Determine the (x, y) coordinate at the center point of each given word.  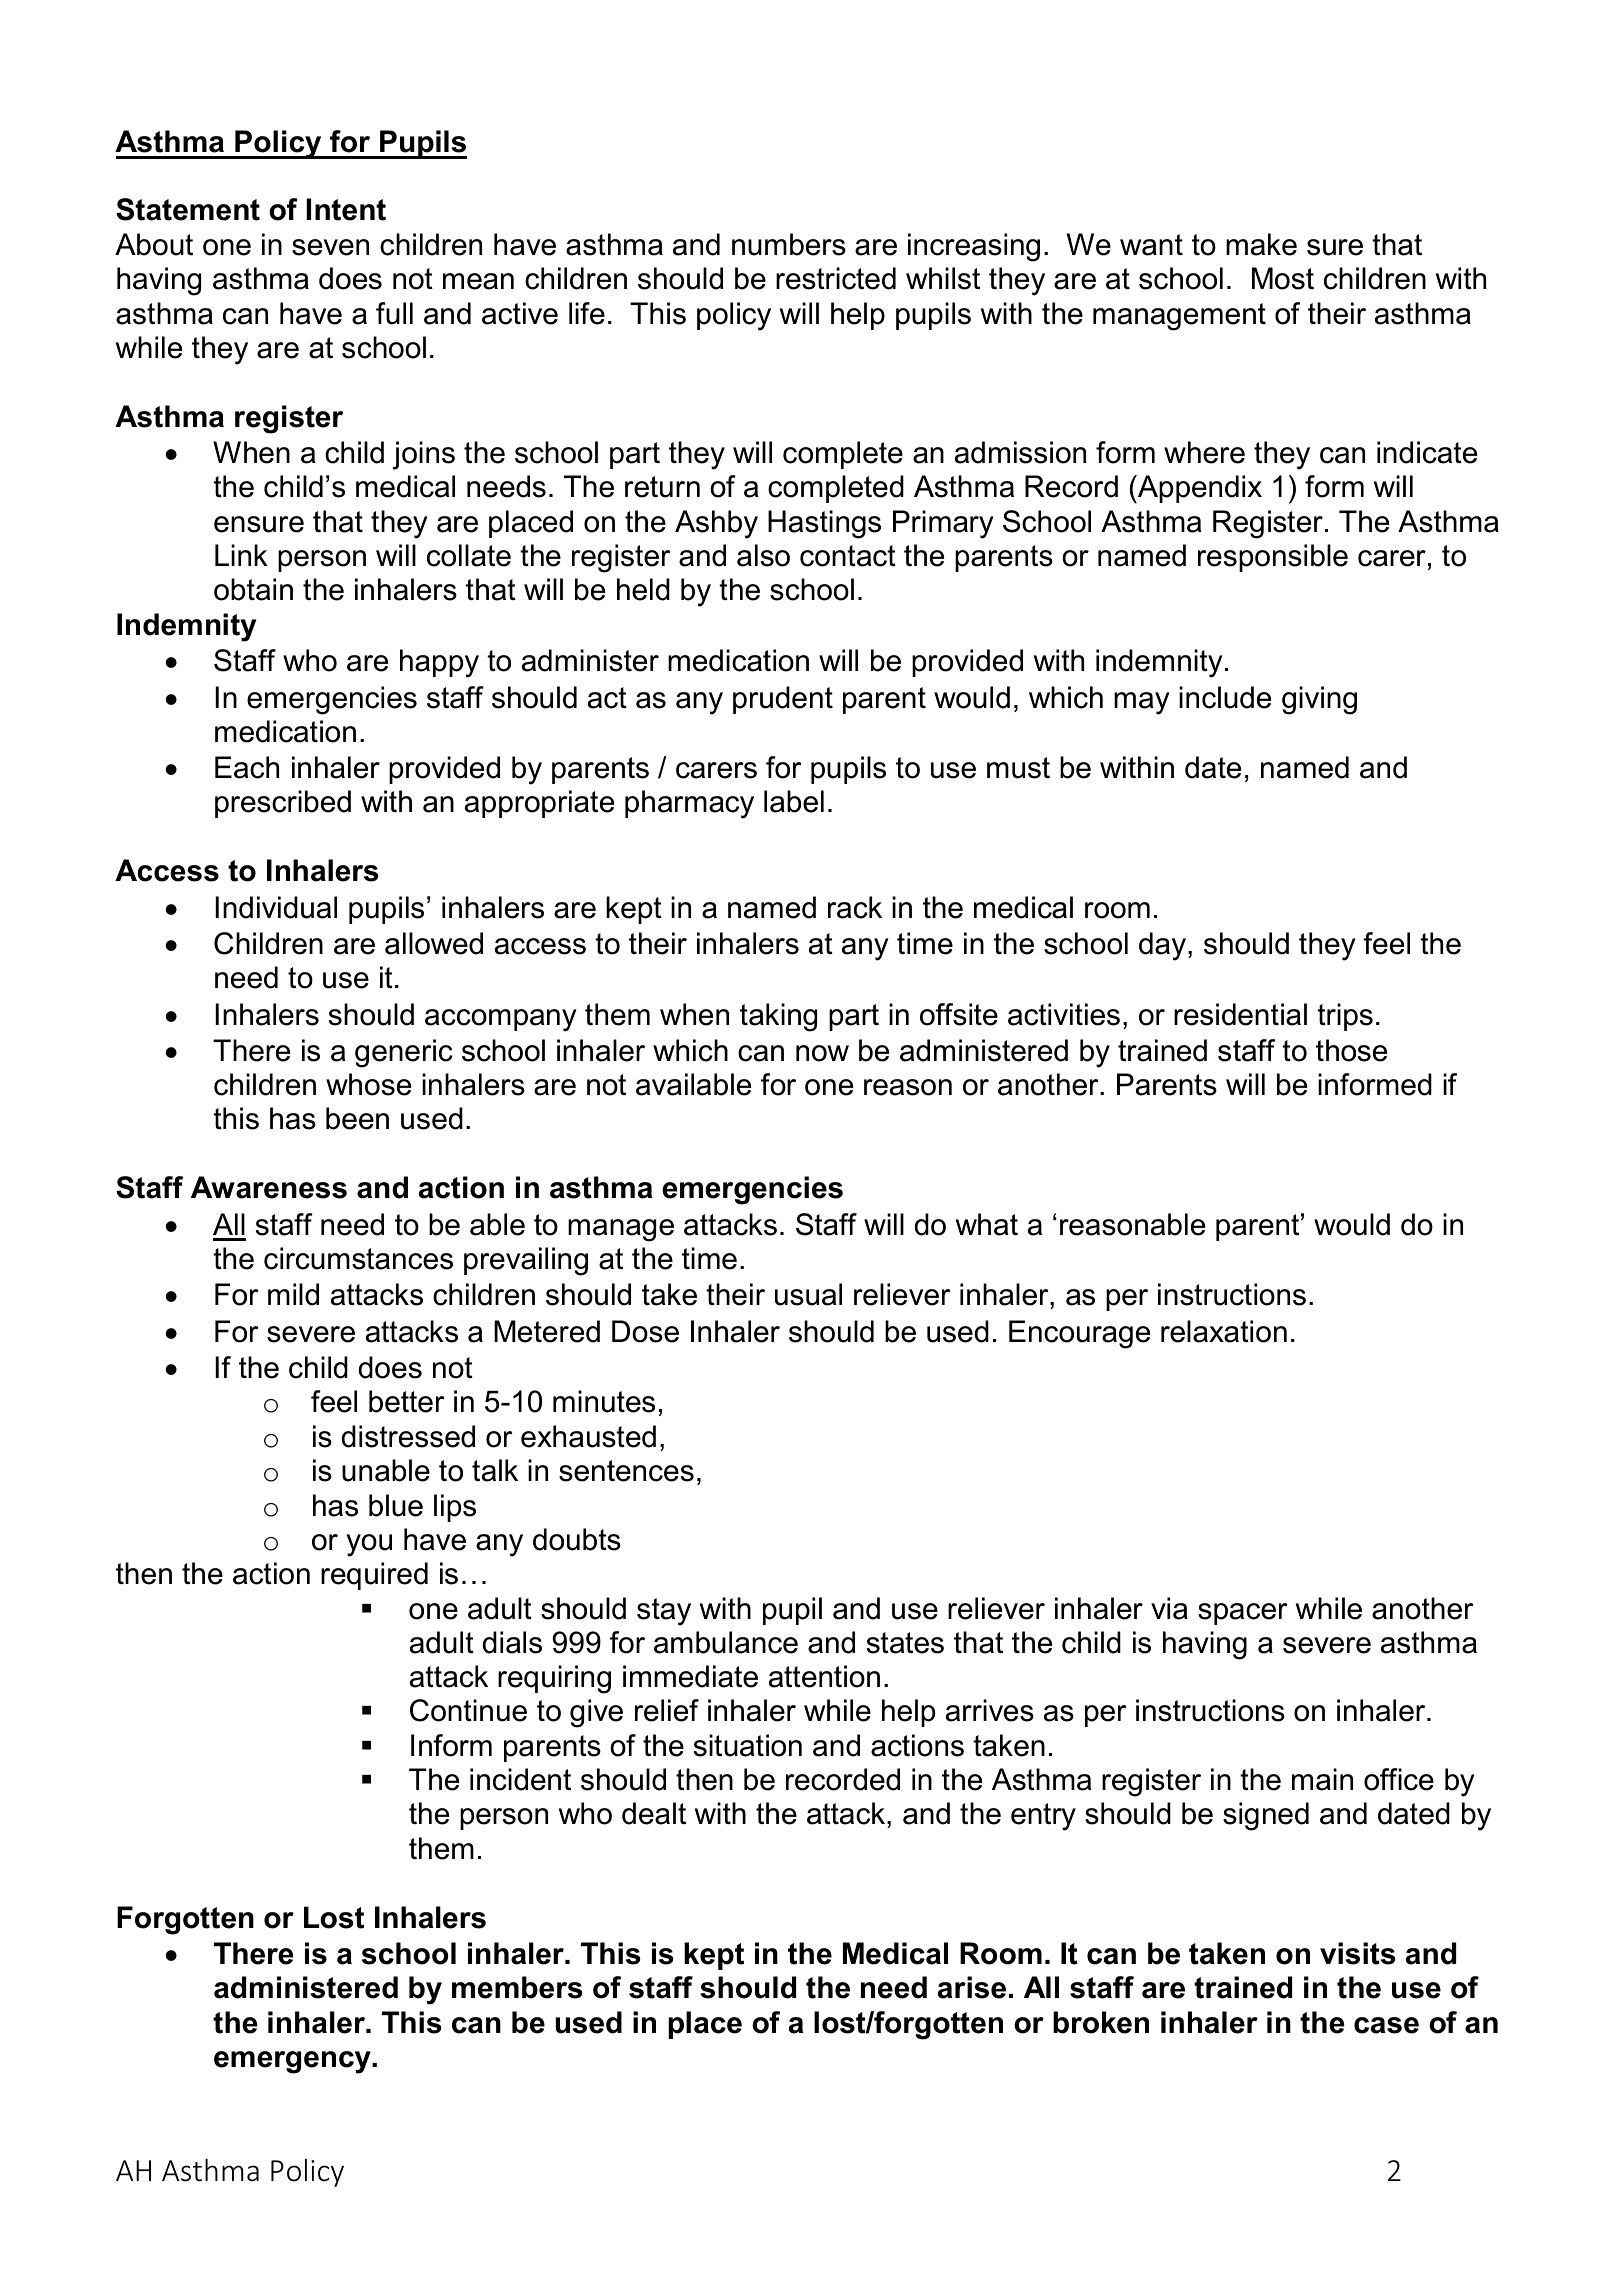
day (1164, 946)
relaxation (1224, 1331)
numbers (789, 244)
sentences (626, 1471)
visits (1357, 1953)
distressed (408, 1436)
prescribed (283, 804)
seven (330, 247)
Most (1283, 278)
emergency (293, 2062)
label (794, 801)
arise (972, 1987)
